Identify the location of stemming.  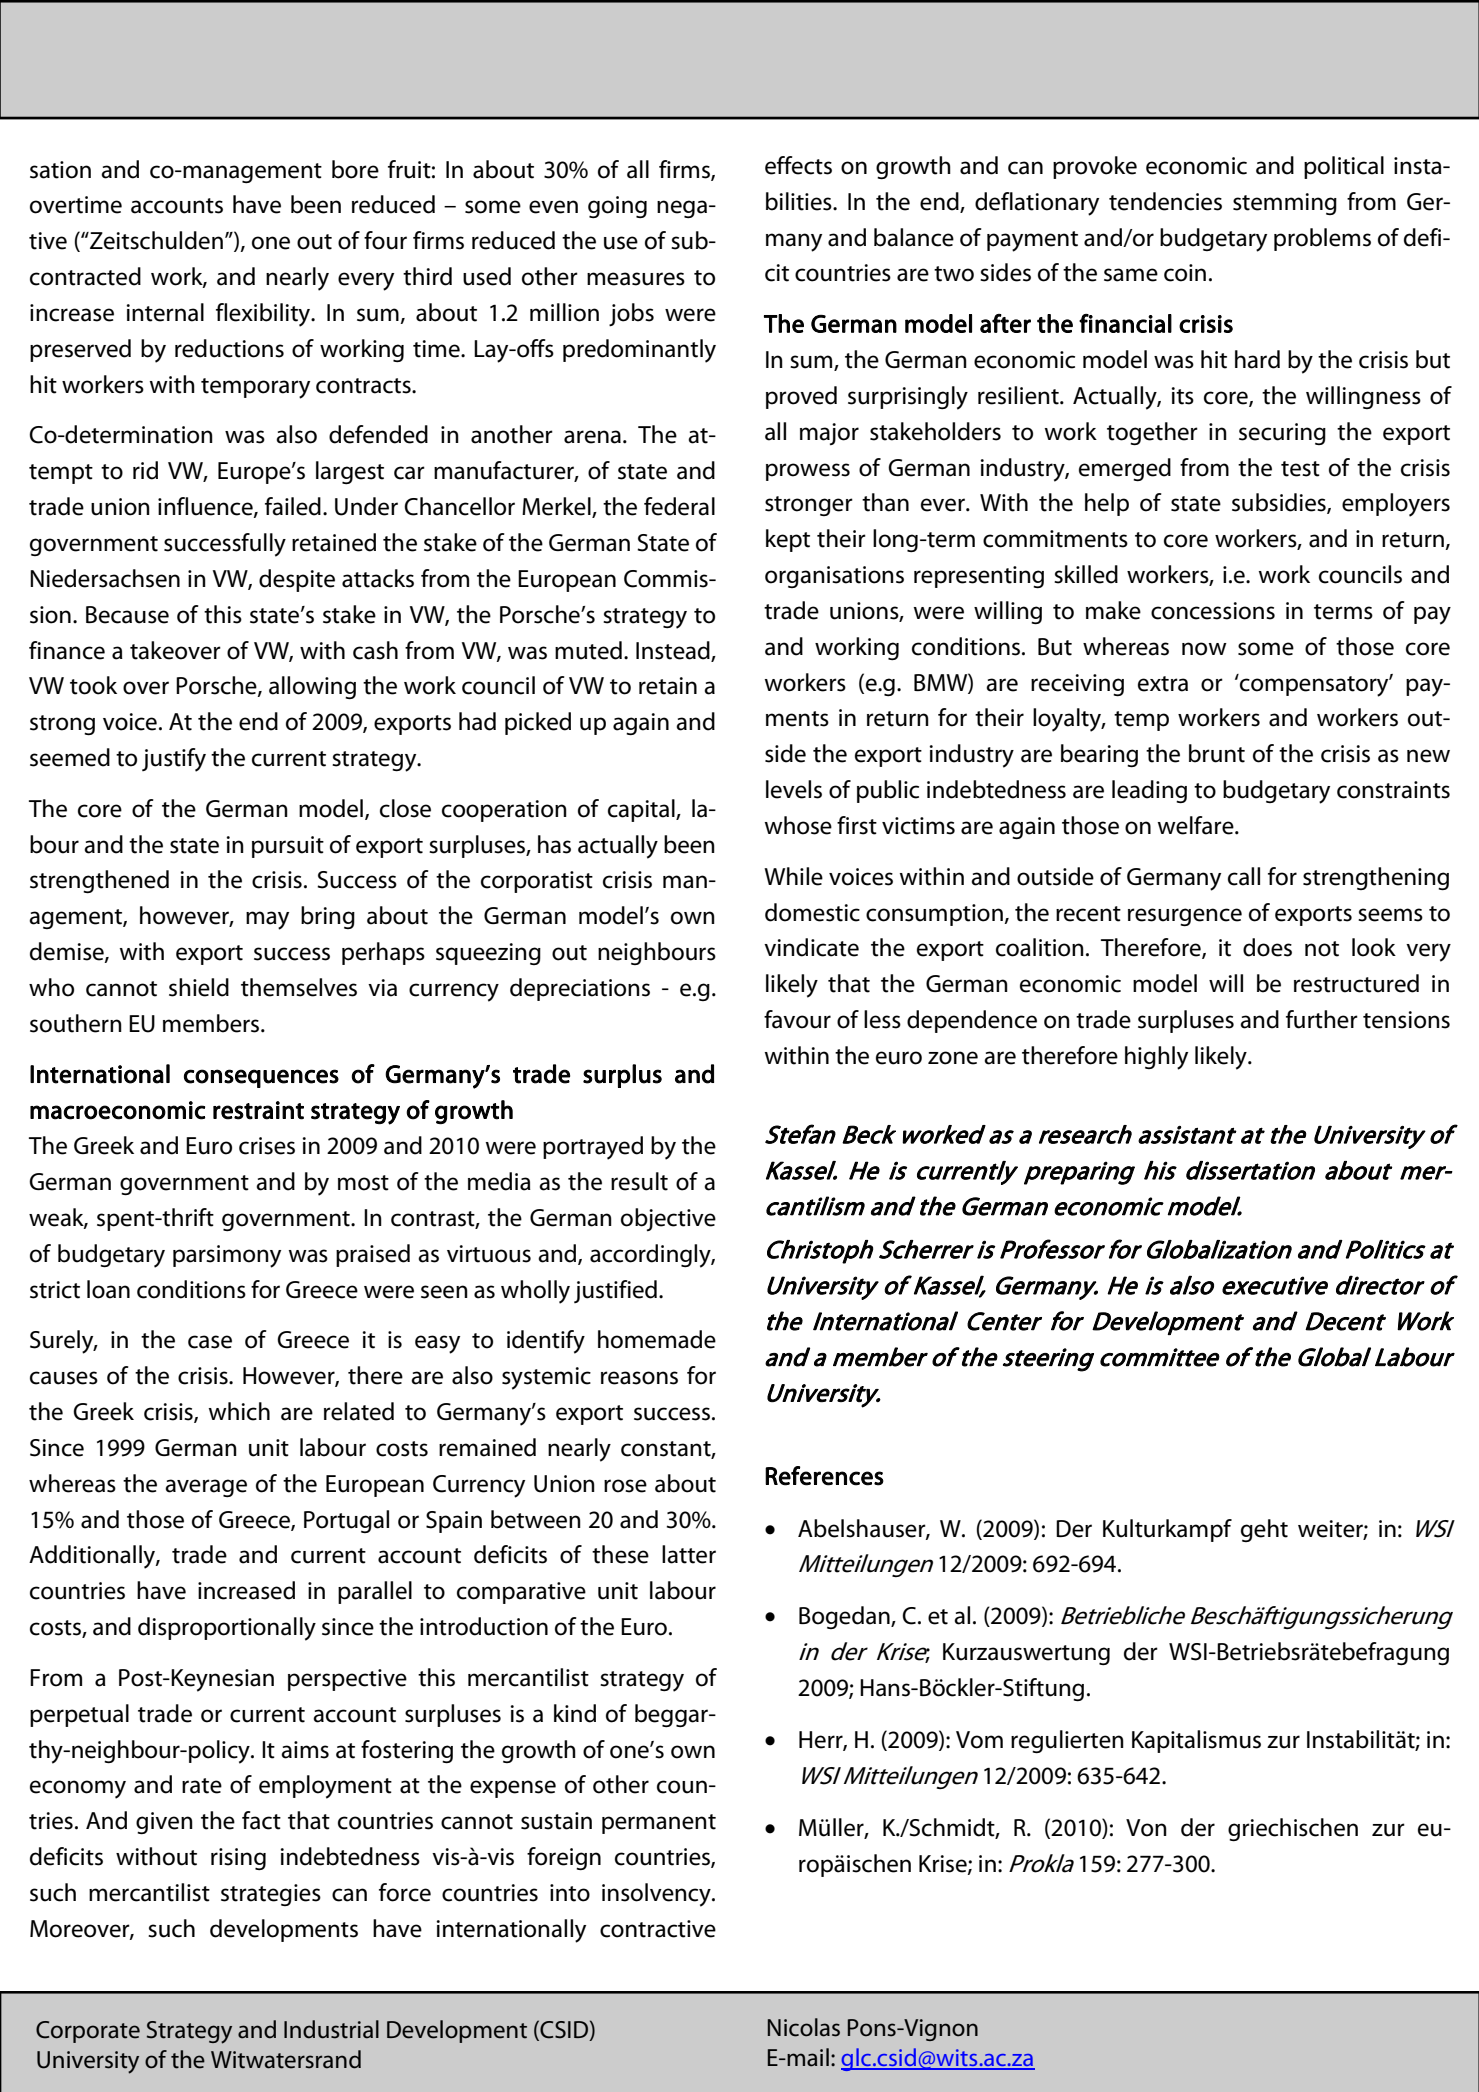
(1285, 204).
